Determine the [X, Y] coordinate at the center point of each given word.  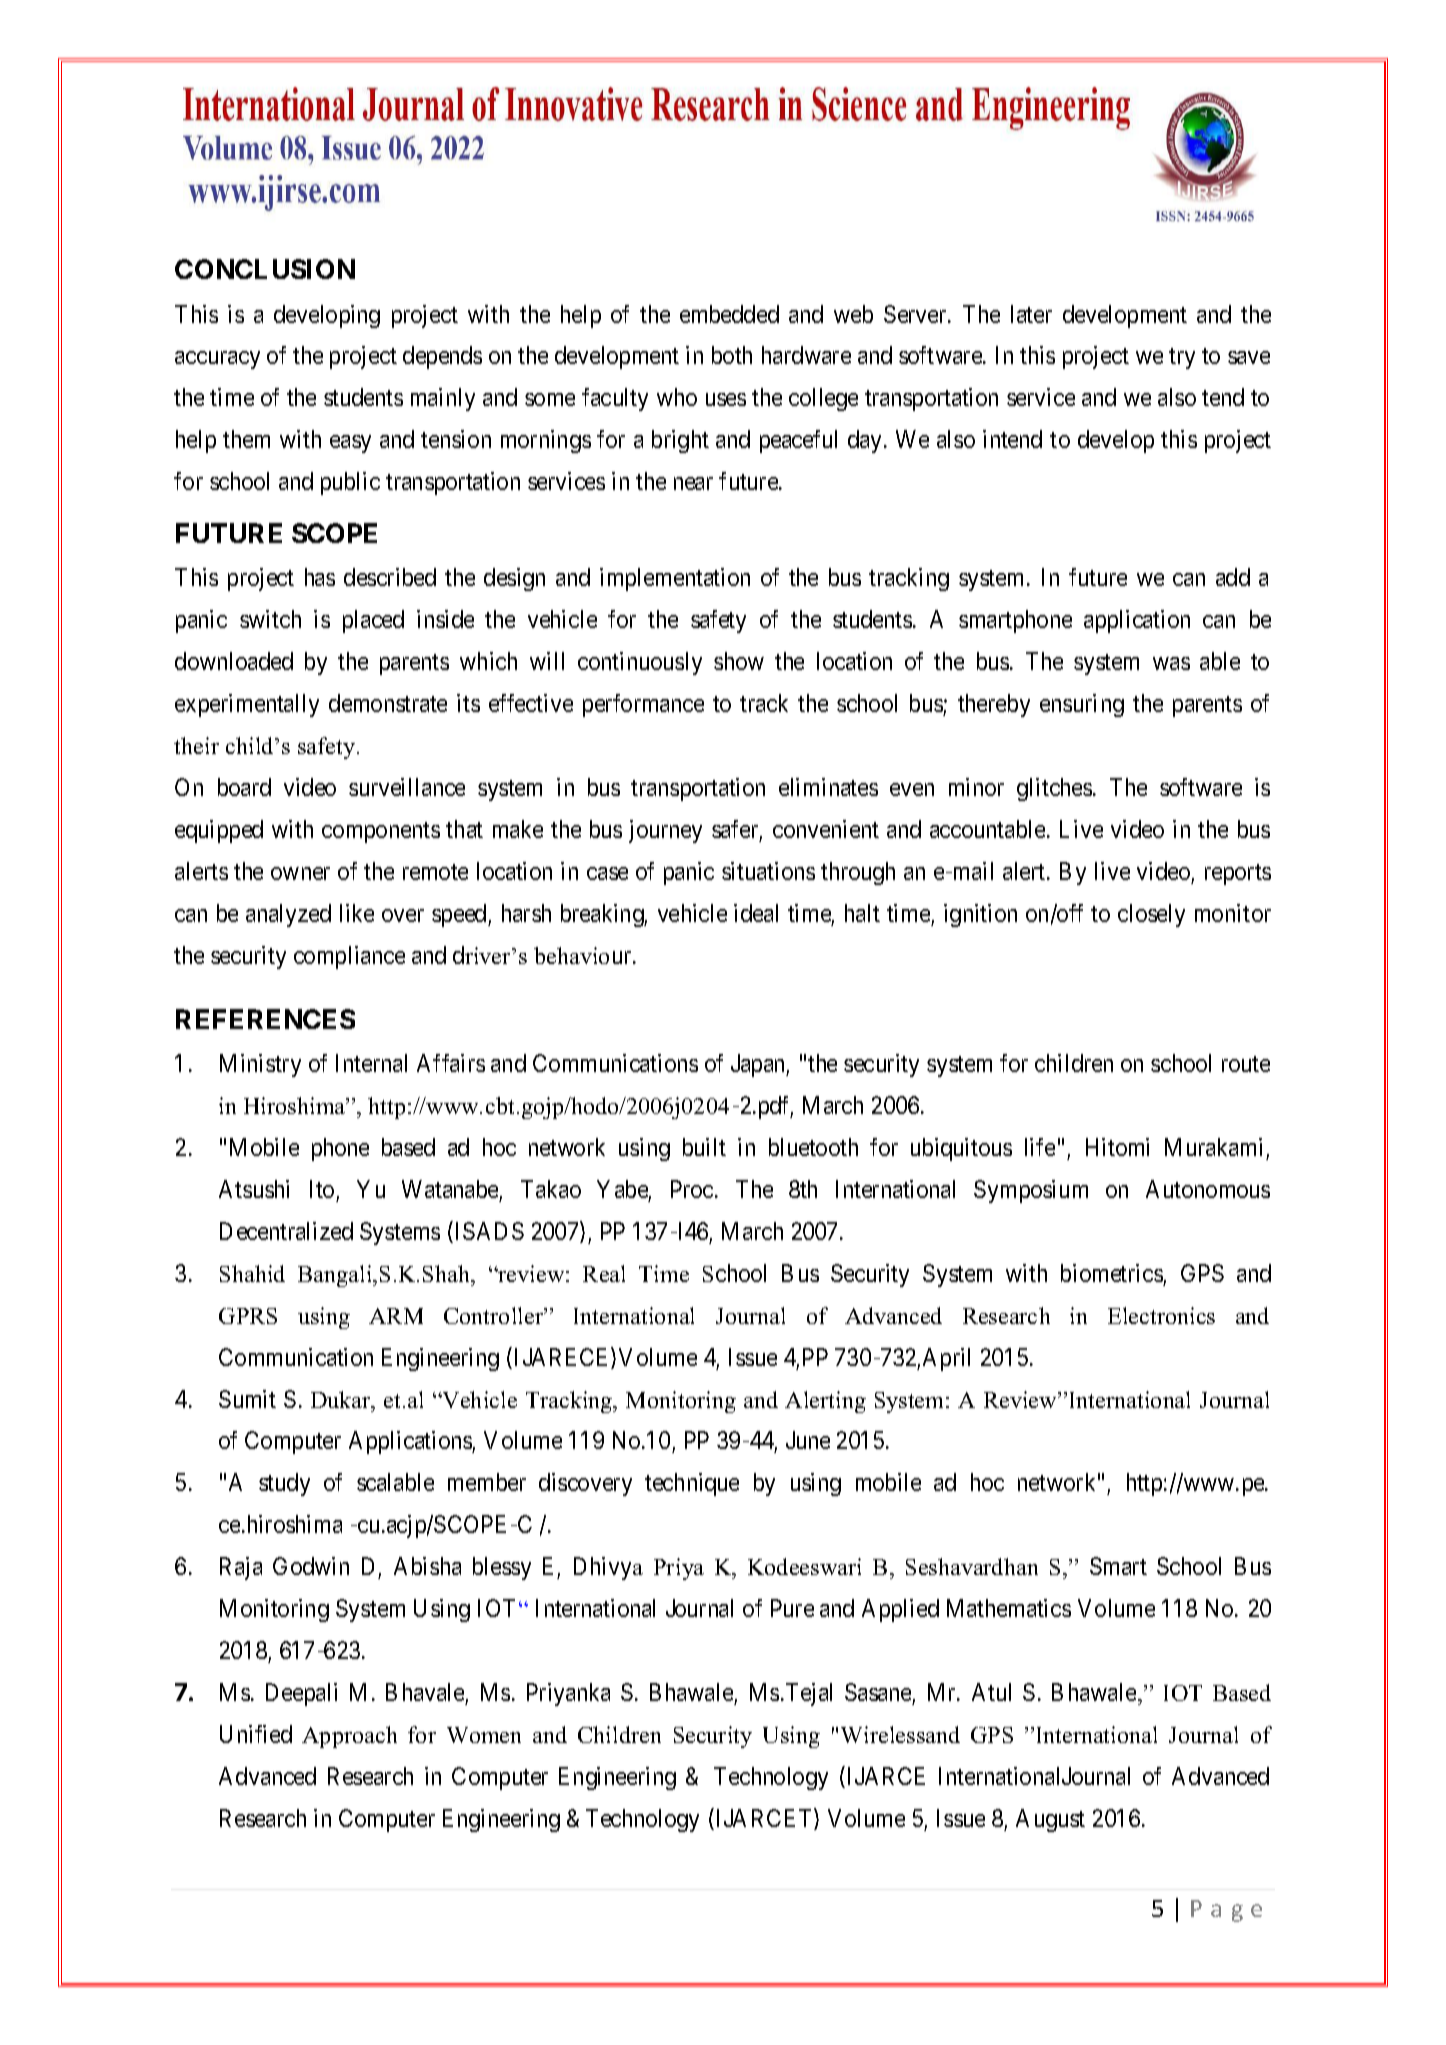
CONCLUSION [265, 269]
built [704, 1147]
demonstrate [388, 703]
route [1246, 1064]
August [1050, 1820]
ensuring [1082, 705]
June [808, 1440]
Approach [349, 1737]
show [739, 661]
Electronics [1161, 1315]
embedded [729, 314]
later [1031, 314]
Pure [792, 1608]
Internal [371, 1063]
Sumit [247, 1399]
